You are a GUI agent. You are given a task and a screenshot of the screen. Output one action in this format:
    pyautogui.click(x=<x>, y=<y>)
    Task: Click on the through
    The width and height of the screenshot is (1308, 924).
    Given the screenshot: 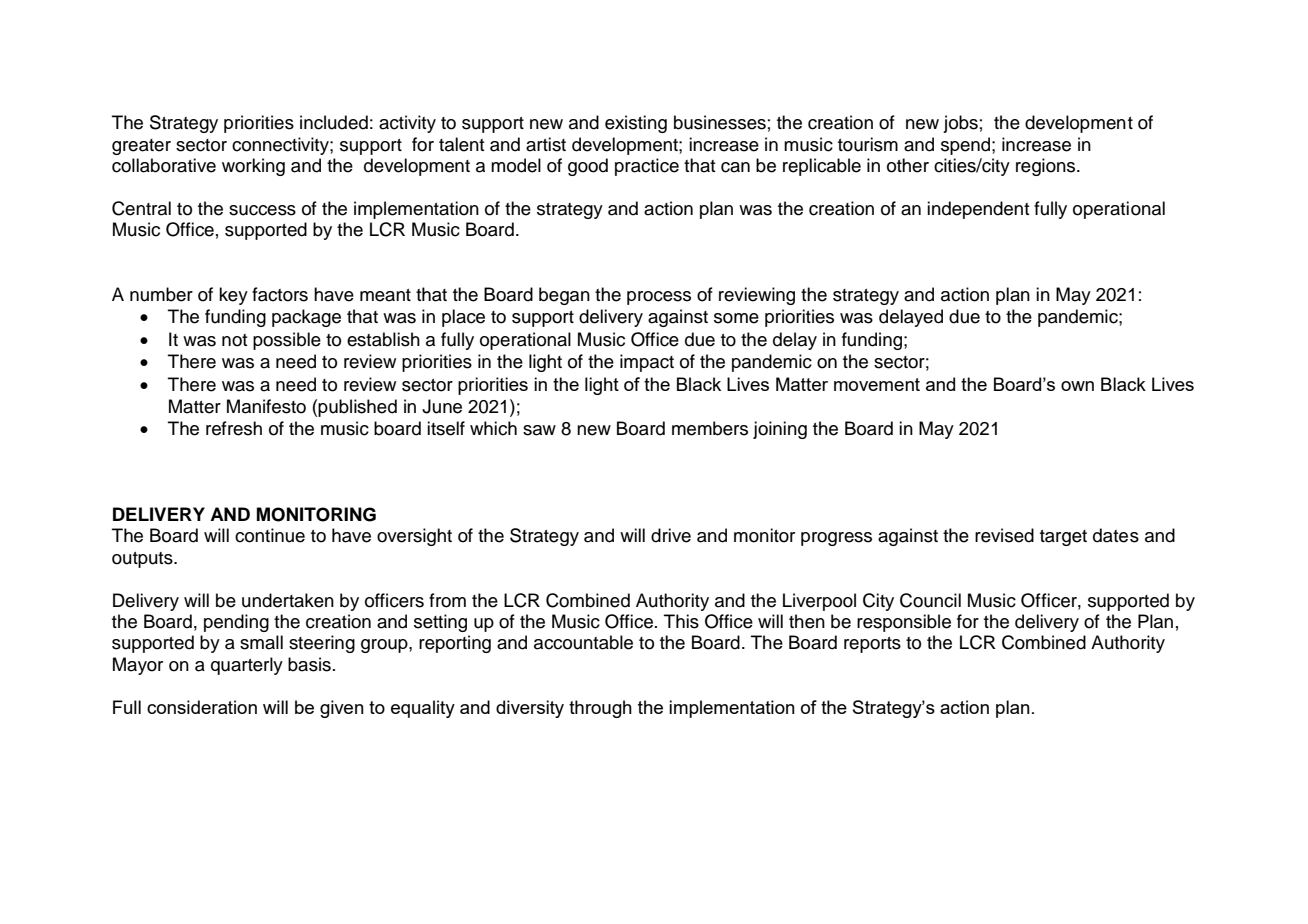 What is the action you would take?
    pyautogui.click(x=600, y=709)
